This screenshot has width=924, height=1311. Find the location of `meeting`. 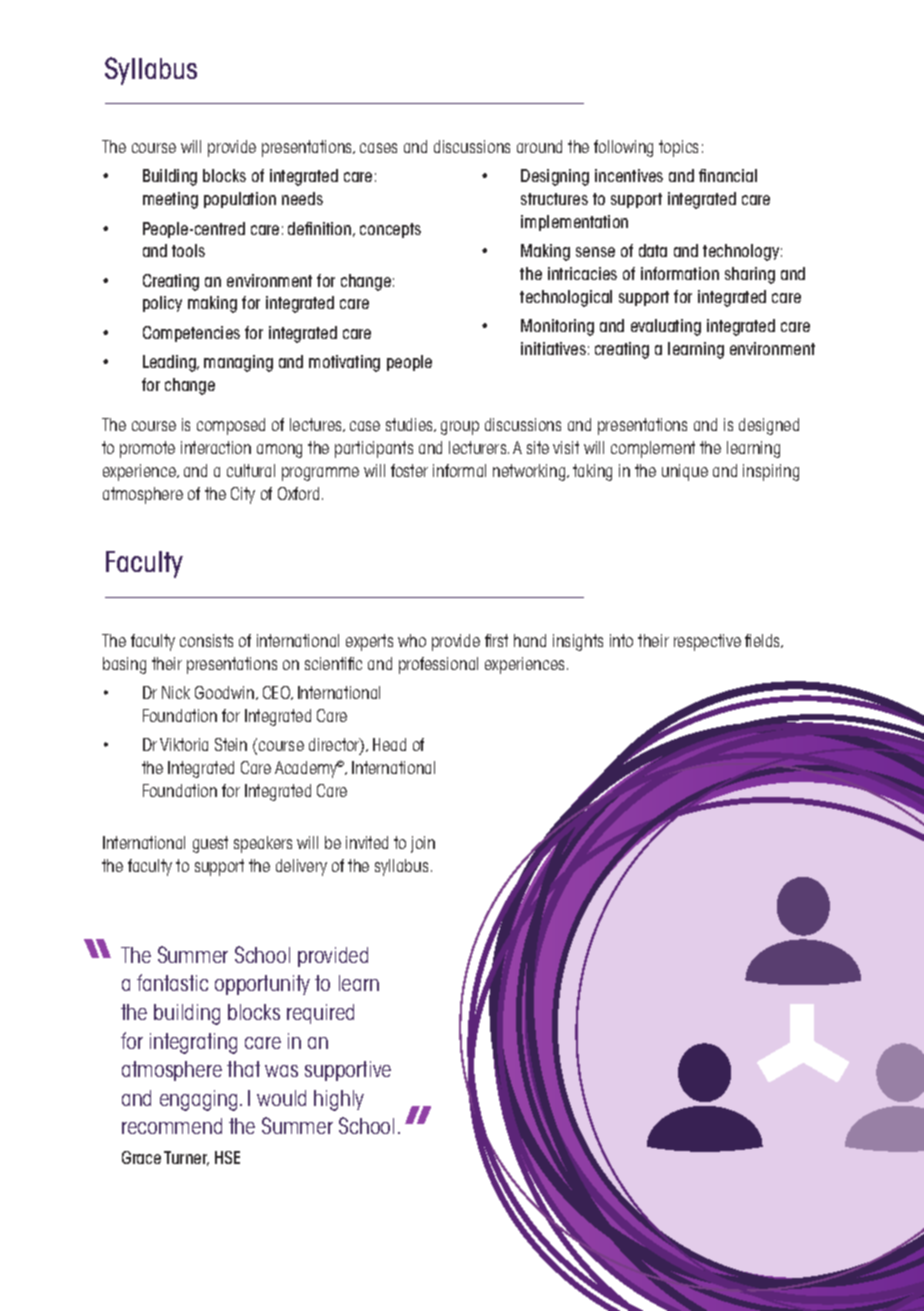

meeting is located at coordinates (170, 200).
